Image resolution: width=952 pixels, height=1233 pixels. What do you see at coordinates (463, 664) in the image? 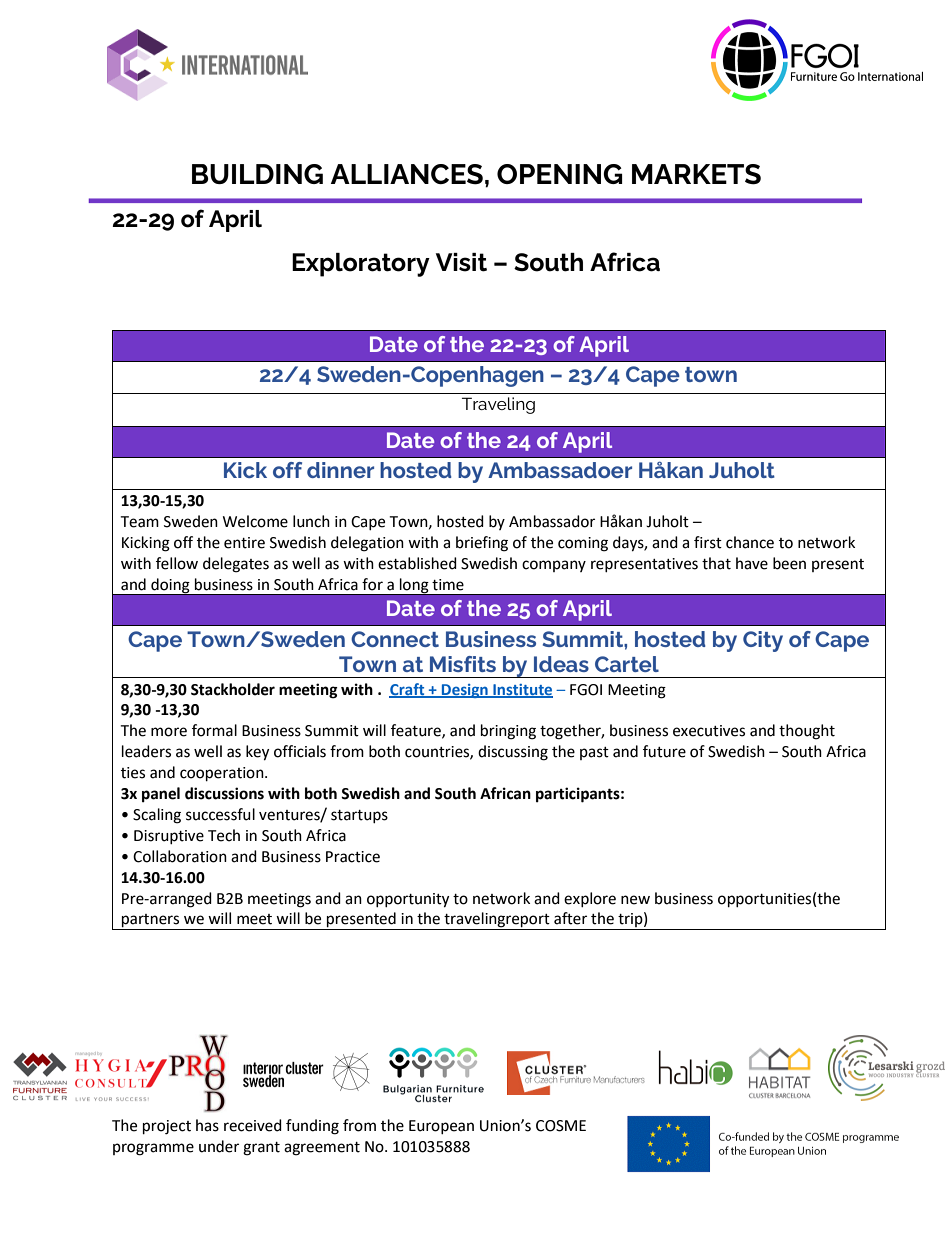
I see `Misfits` at bounding box center [463, 664].
